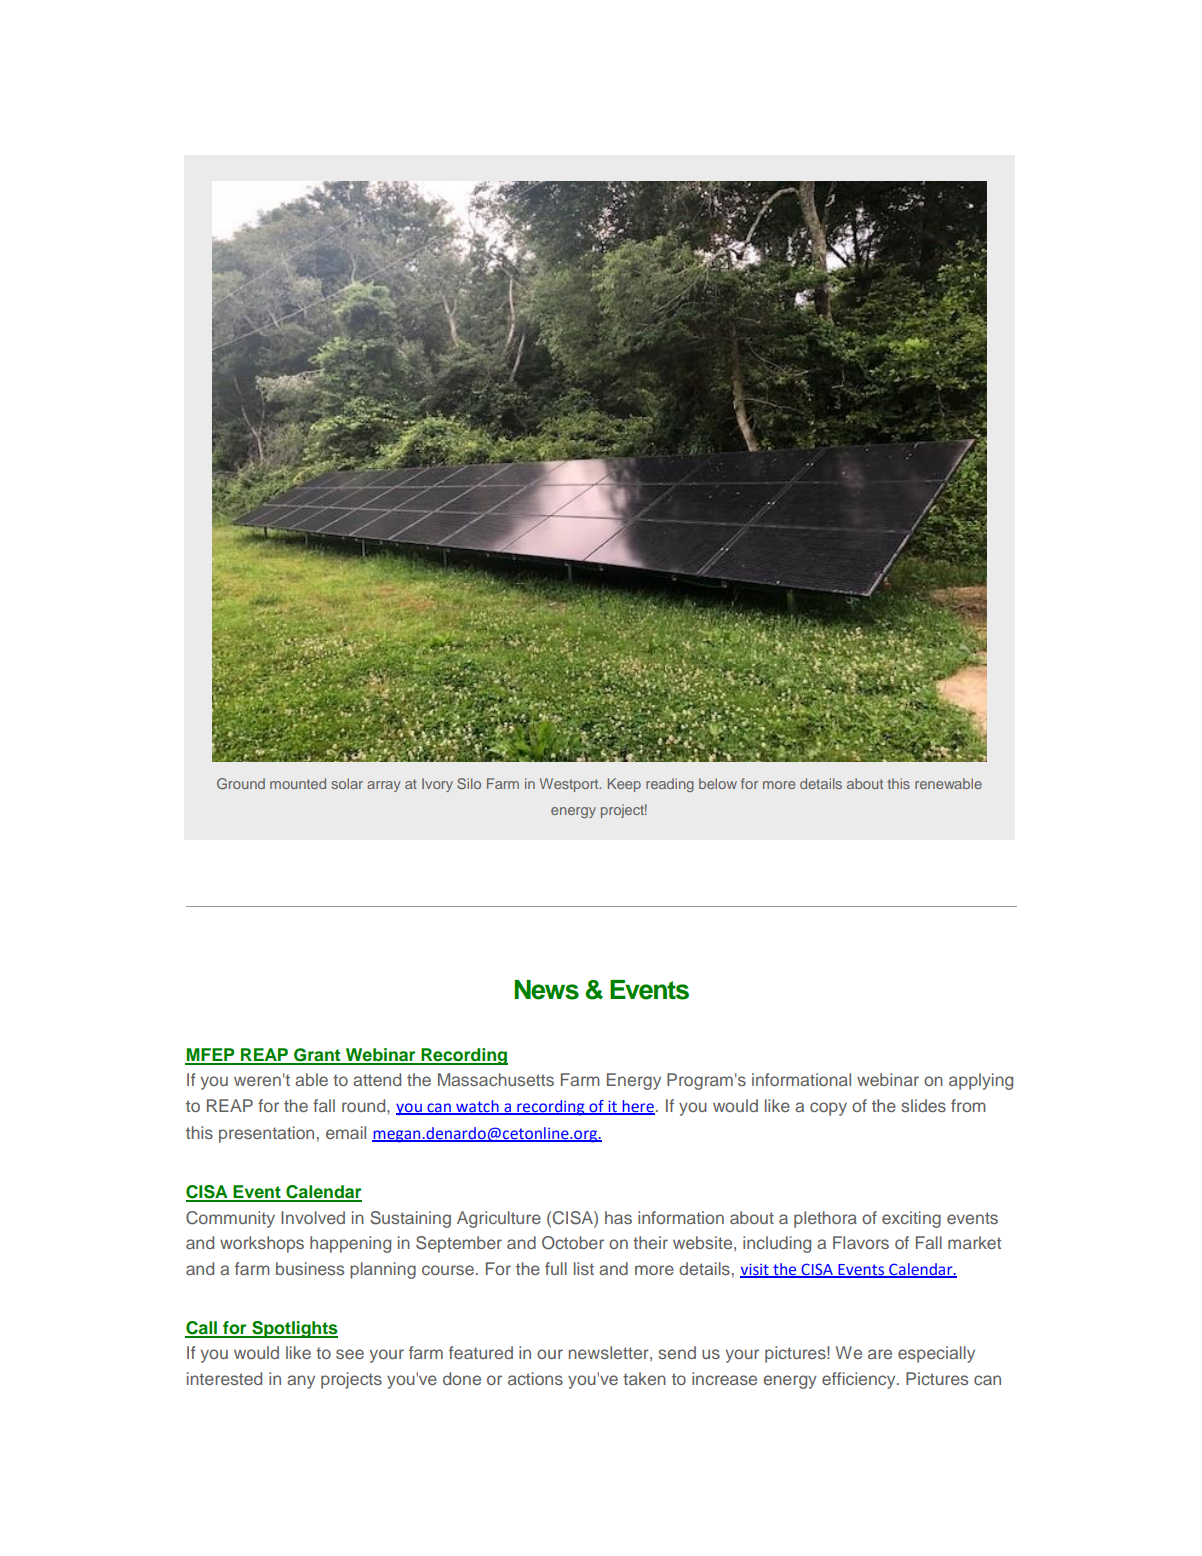 The height and width of the image is (1556, 1202). I want to click on Massachusetts, so click(496, 1079).
